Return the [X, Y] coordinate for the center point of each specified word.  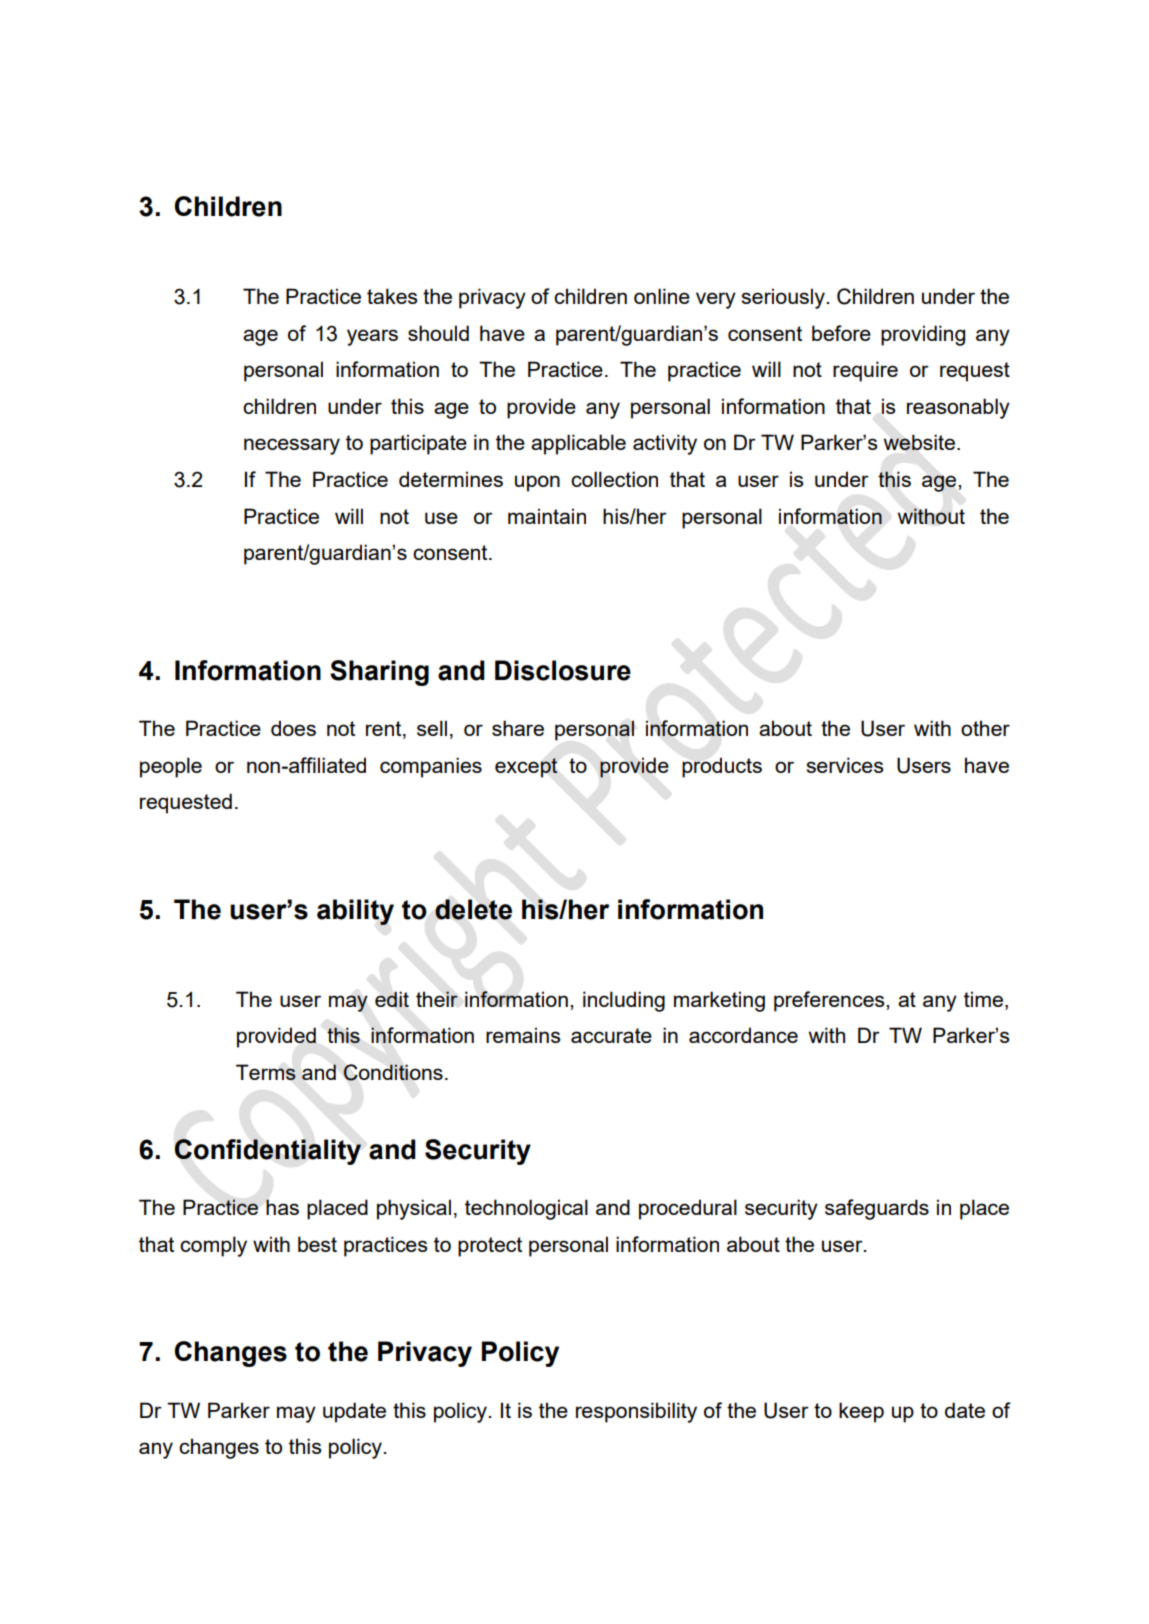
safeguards [877, 1209]
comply [213, 1246]
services [845, 765]
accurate [611, 1035]
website [921, 442]
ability [355, 912]
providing [923, 335]
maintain [547, 516]
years [372, 337]
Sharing [379, 673]
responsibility [636, 1412]
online [662, 296]
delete [473, 909]
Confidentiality [268, 1152]
